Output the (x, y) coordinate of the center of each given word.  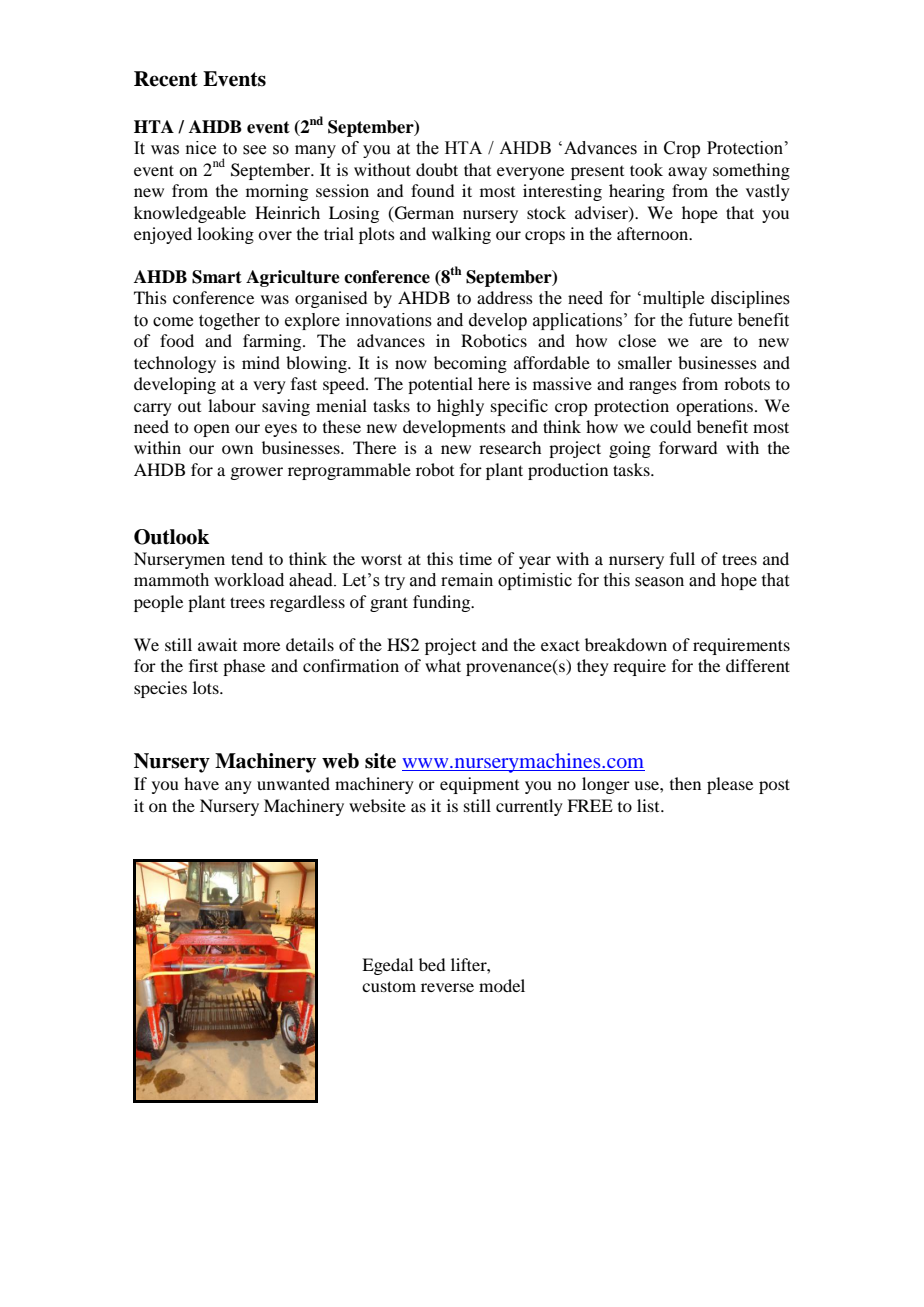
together (229, 321)
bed (432, 964)
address (505, 297)
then (685, 783)
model (502, 985)
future (710, 320)
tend (247, 558)
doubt (437, 169)
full (682, 558)
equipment (479, 785)
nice (200, 148)
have (201, 783)
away (687, 173)
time (475, 558)
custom (389, 986)
